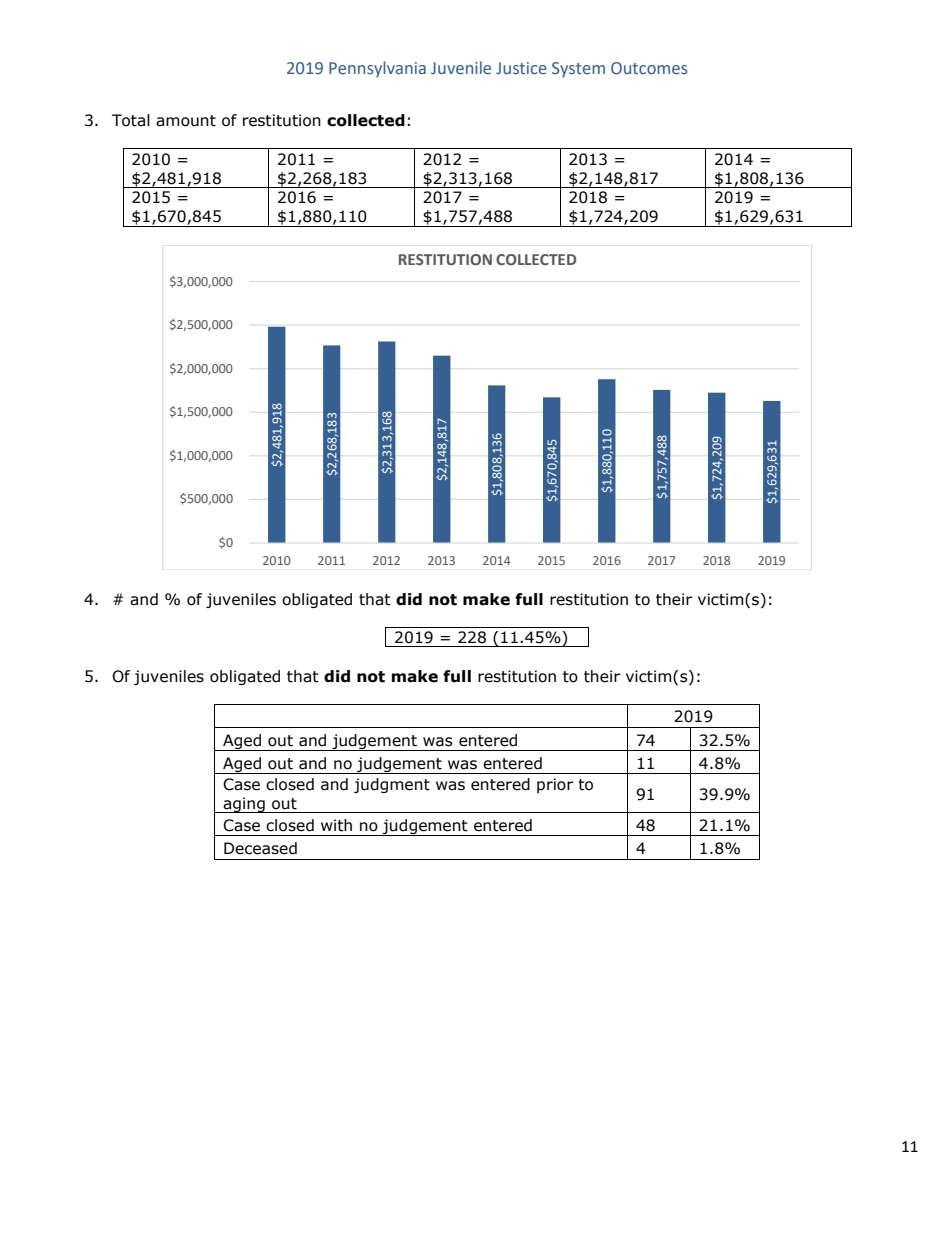  I want to click on prior, so click(555, 785).
